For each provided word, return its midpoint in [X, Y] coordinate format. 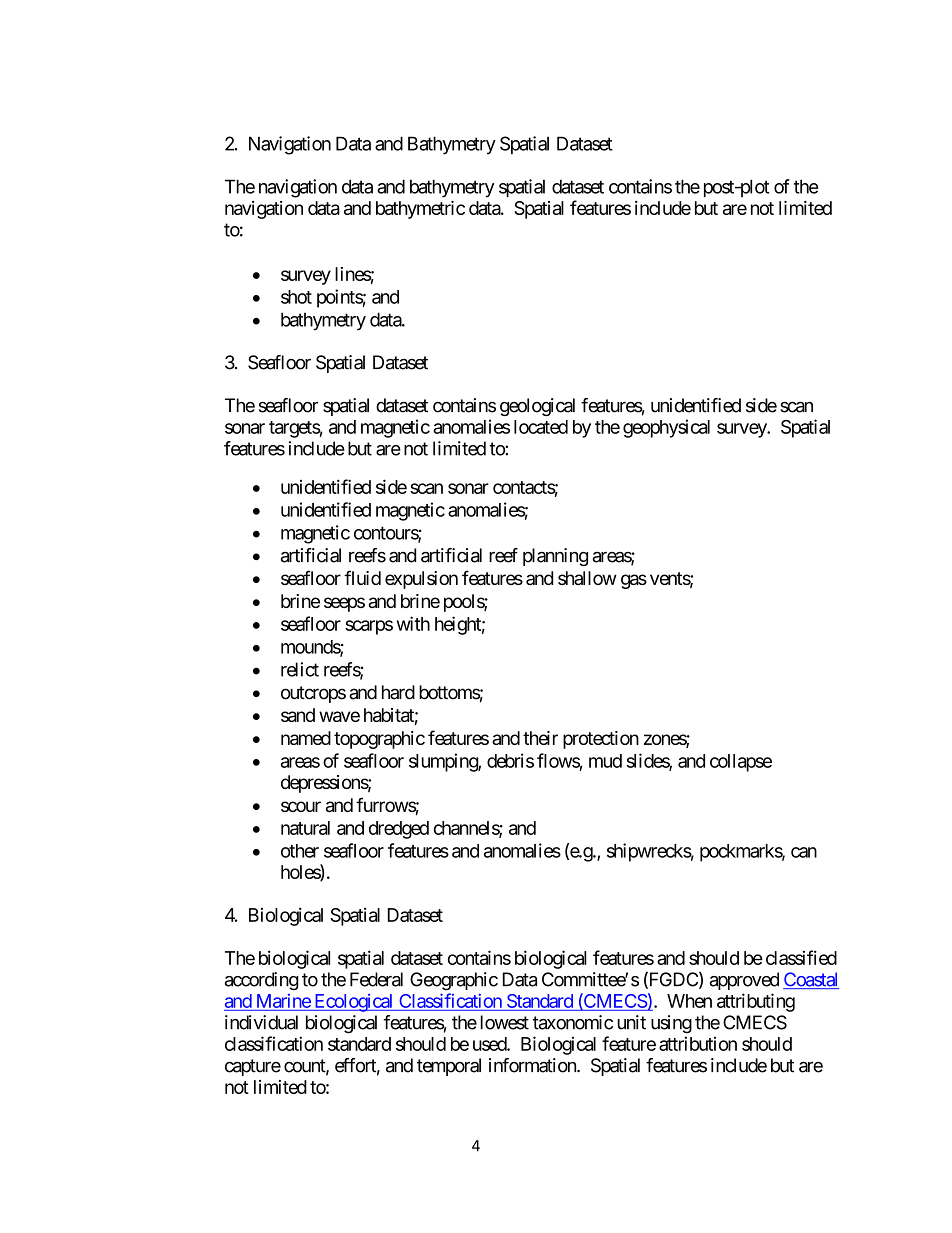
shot [296, 297]
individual [261, 1022]
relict [300, 669]
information [533, 1065]
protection [601, 740]
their [540, 738]
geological [537, 407]
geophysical [666, 428]
